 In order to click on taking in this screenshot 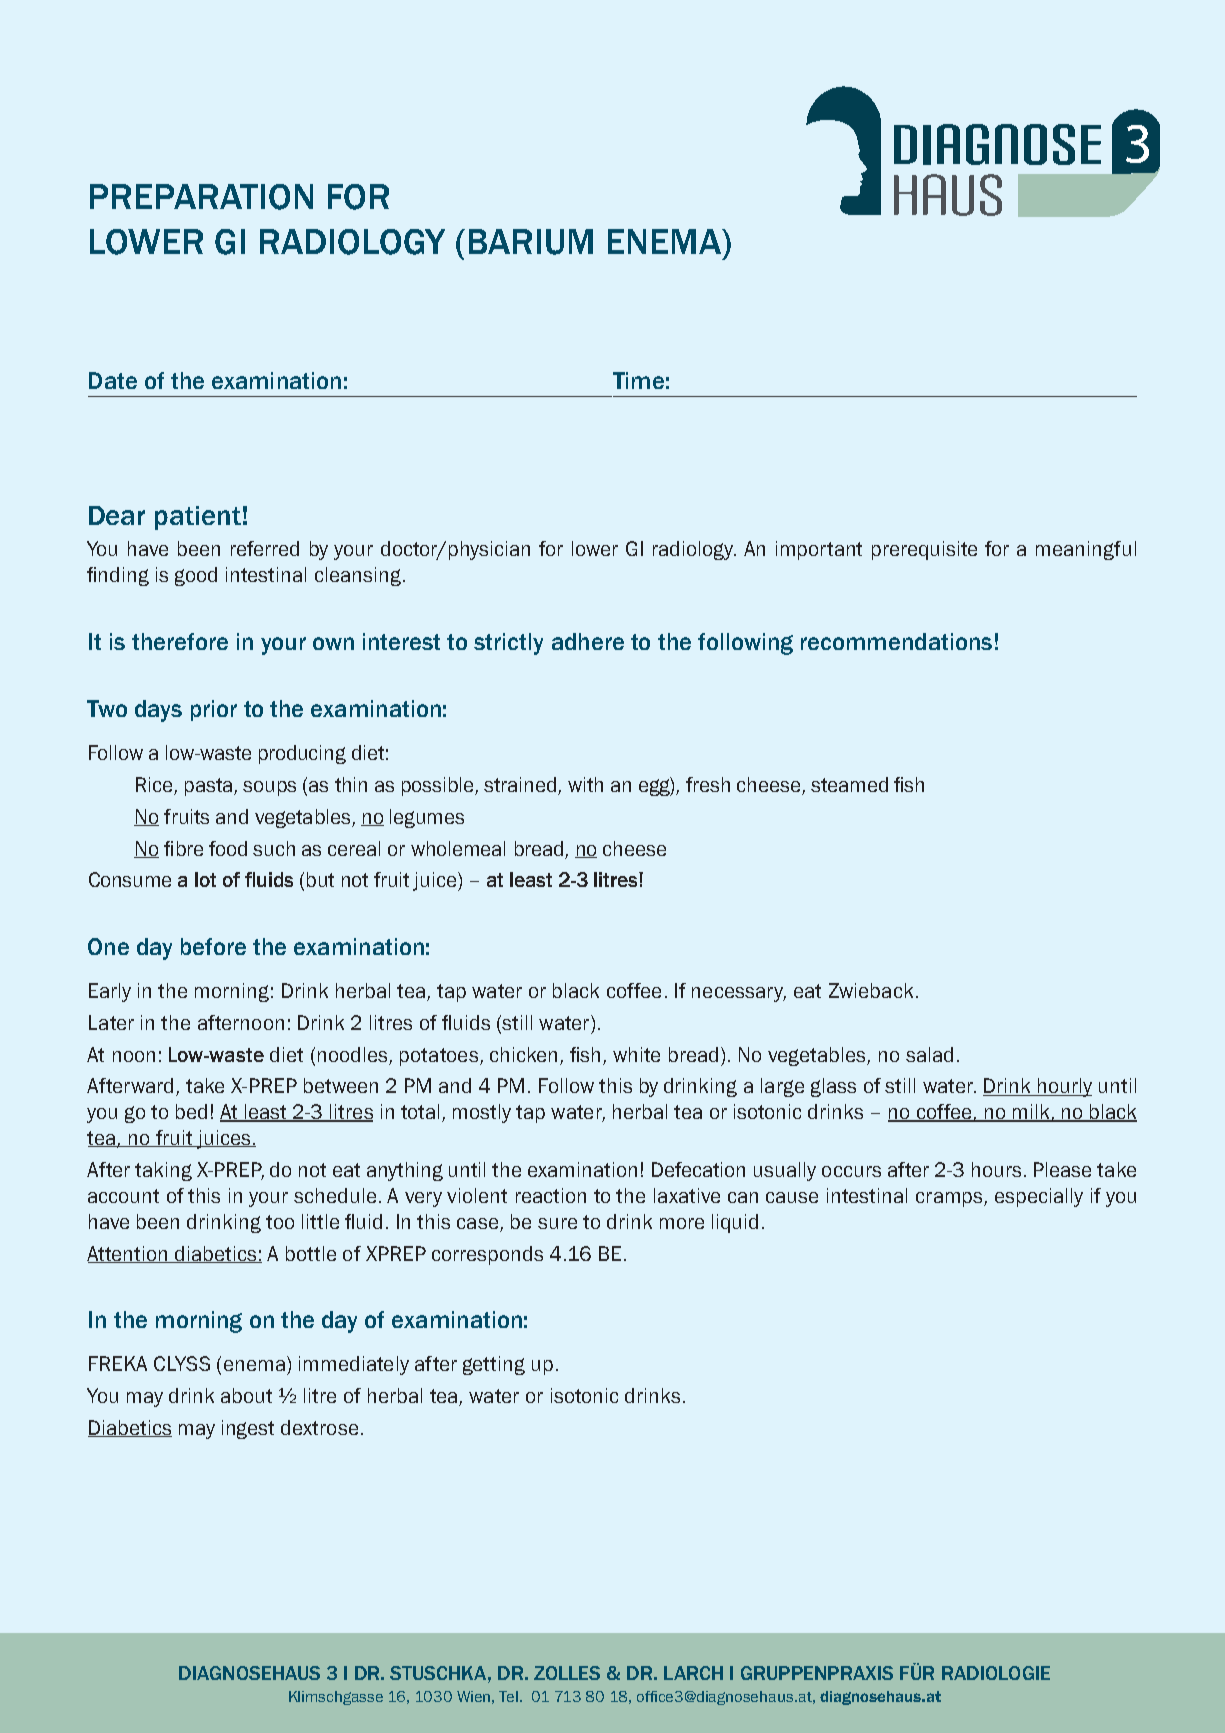, I will do `click(163, 1171)`.
